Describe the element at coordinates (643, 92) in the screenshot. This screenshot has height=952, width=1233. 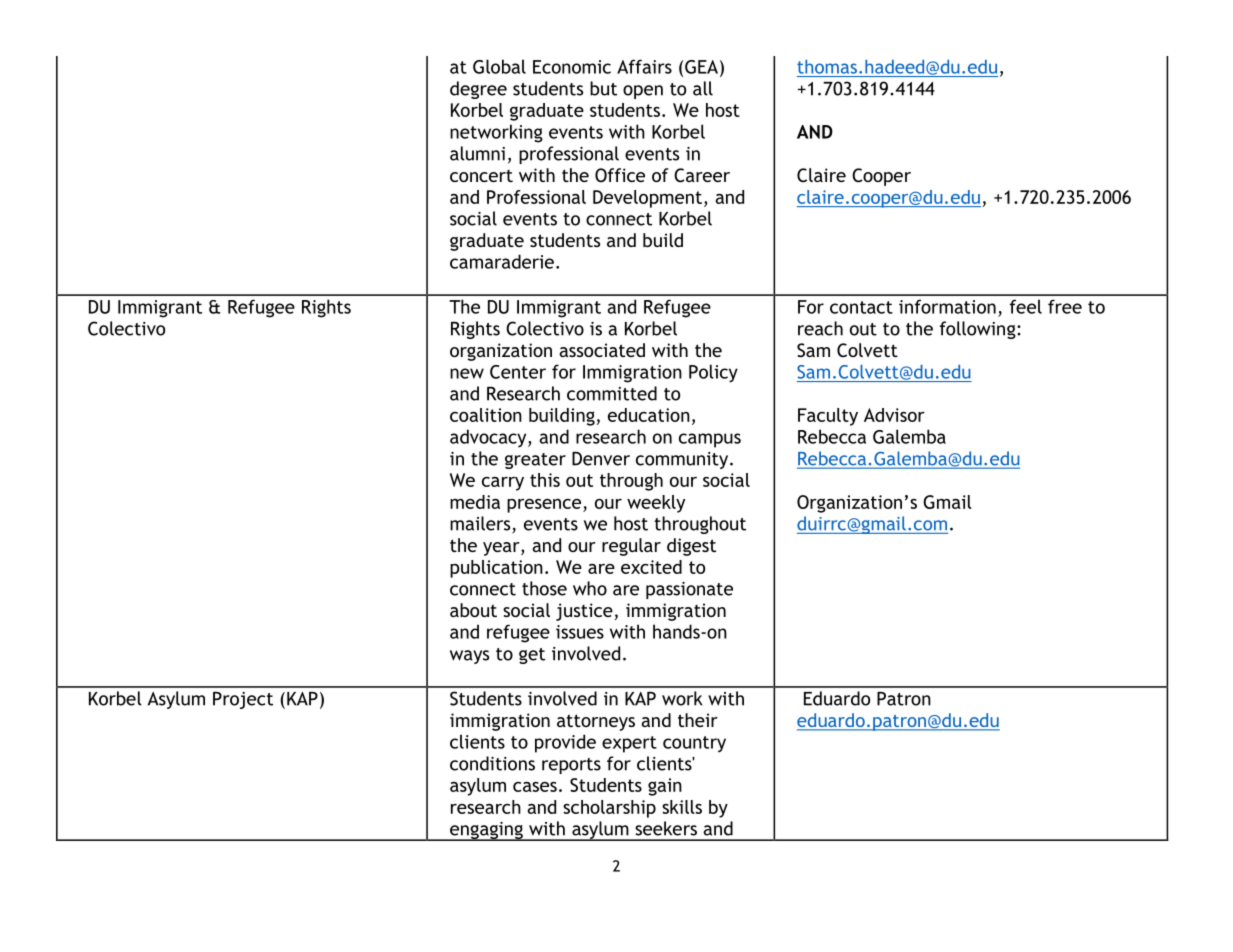
I see `open` at that location.
